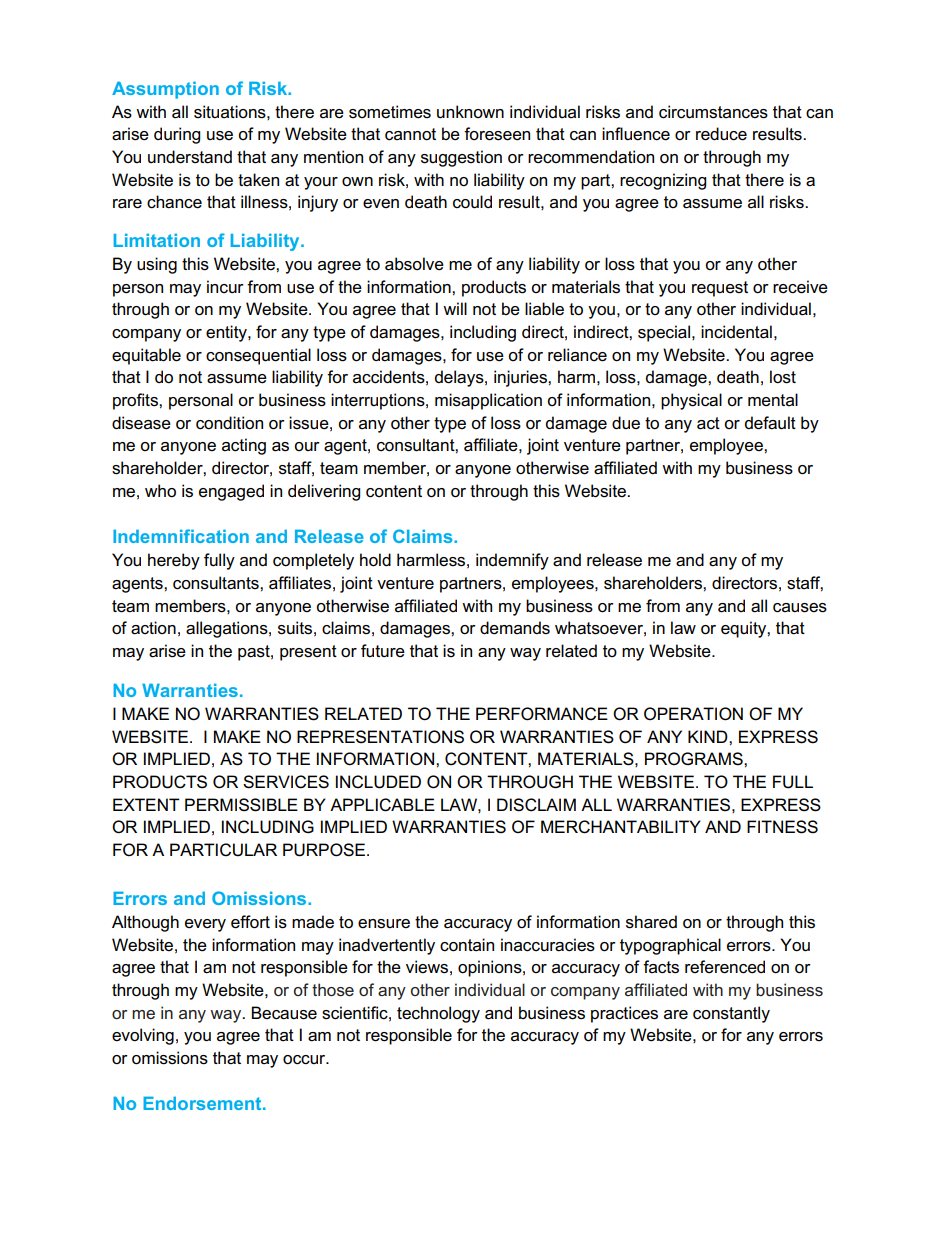  I want to click on evolving, so click(143, 1036).
